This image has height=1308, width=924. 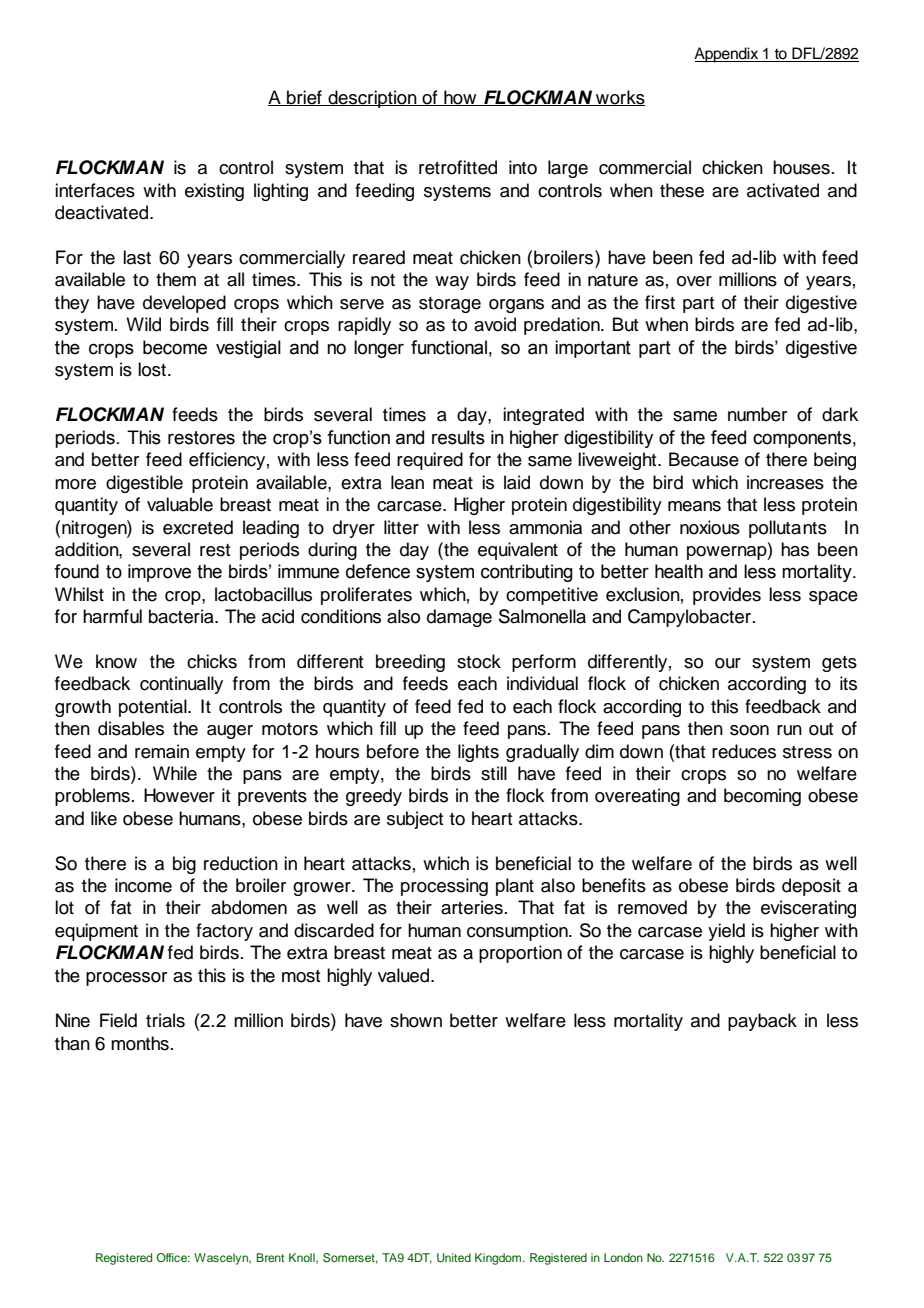 What do you see at coordinates (214, 192) in the image?
I see `existing` at bounding box center [214, 192].
